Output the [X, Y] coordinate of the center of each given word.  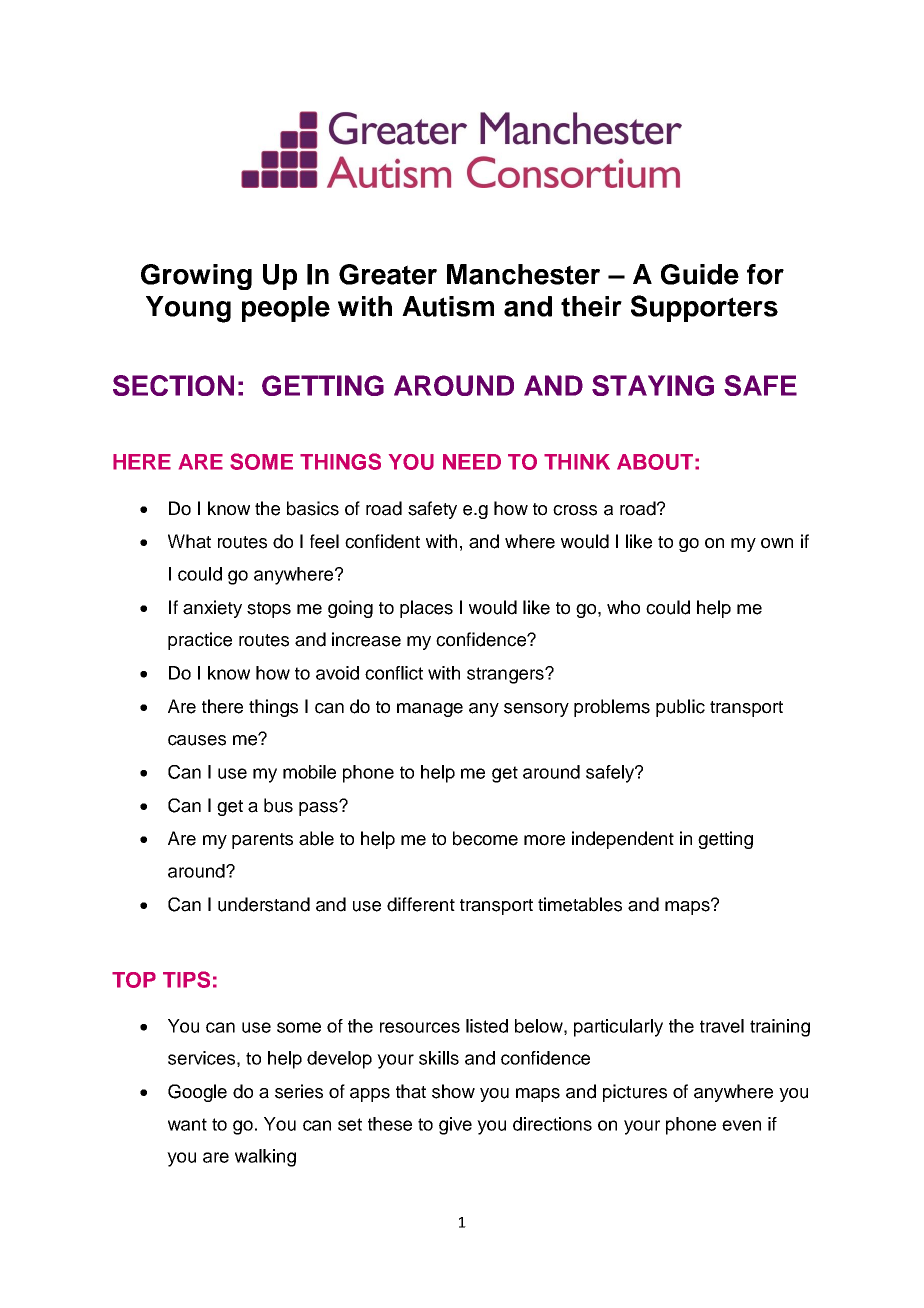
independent [623, 840]
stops [269, 610]
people [286, 309]
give [455, 1126]
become [485, 838]
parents [262, 841]
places [426, 609]
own [777, 543]
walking [265, 1158]
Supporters [704, 308]
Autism [448, 306]
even [741, 1125]
